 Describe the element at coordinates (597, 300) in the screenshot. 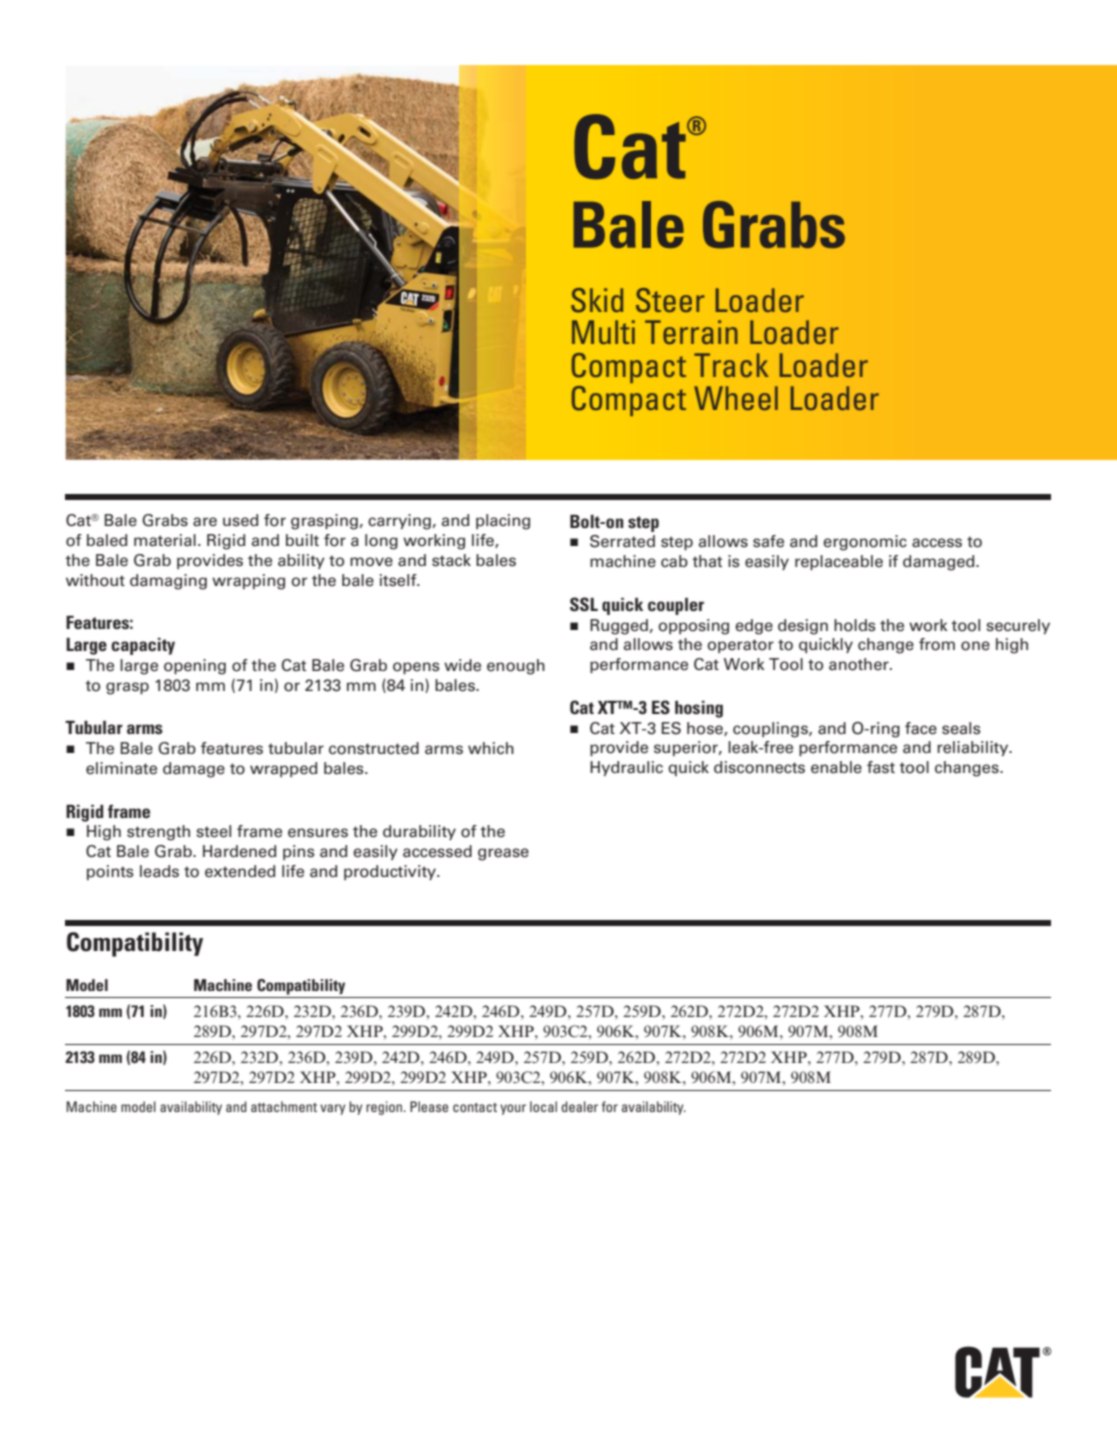

I see `Skid` at that location.
